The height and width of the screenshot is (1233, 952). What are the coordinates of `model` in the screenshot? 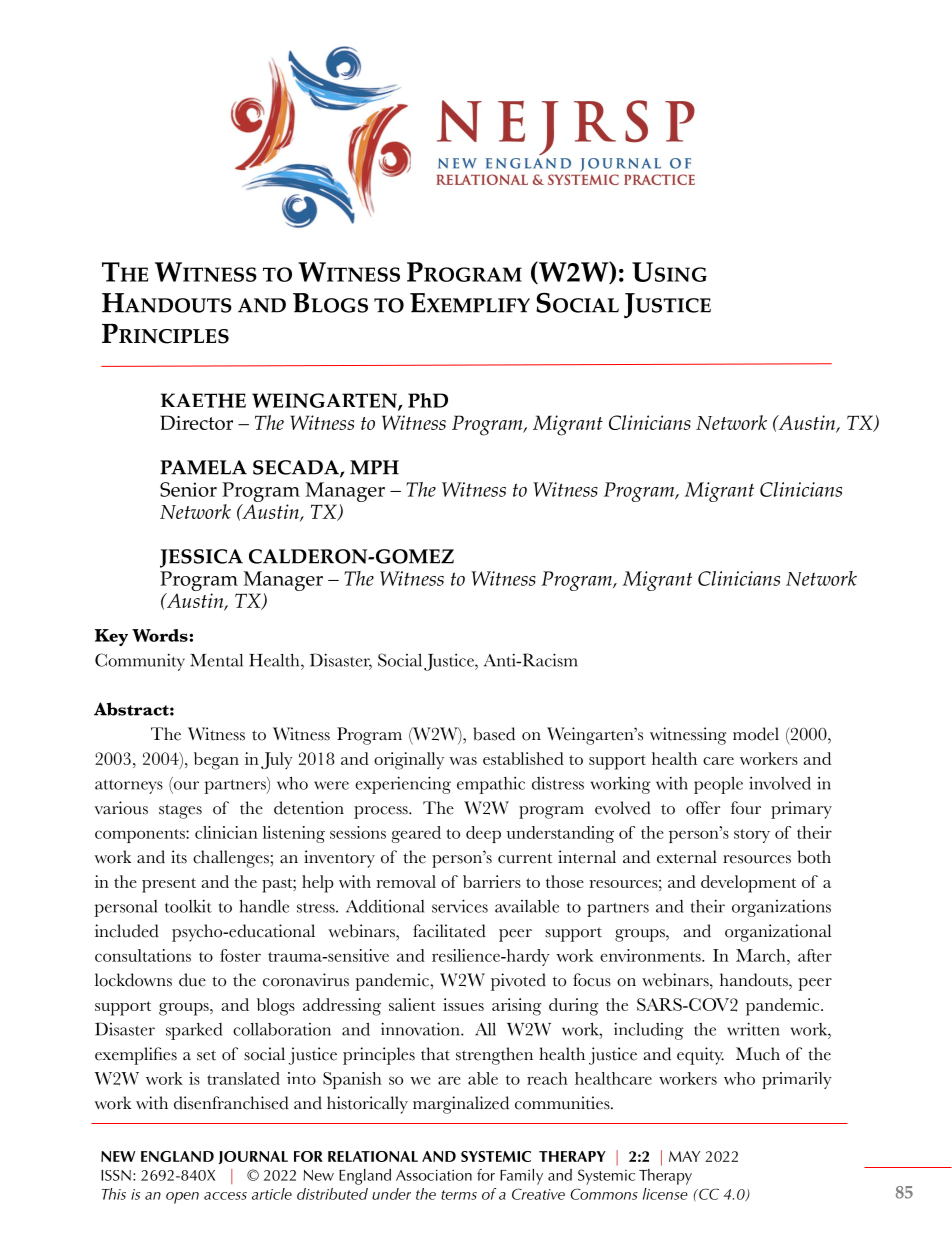 It's located at (756, 734).
